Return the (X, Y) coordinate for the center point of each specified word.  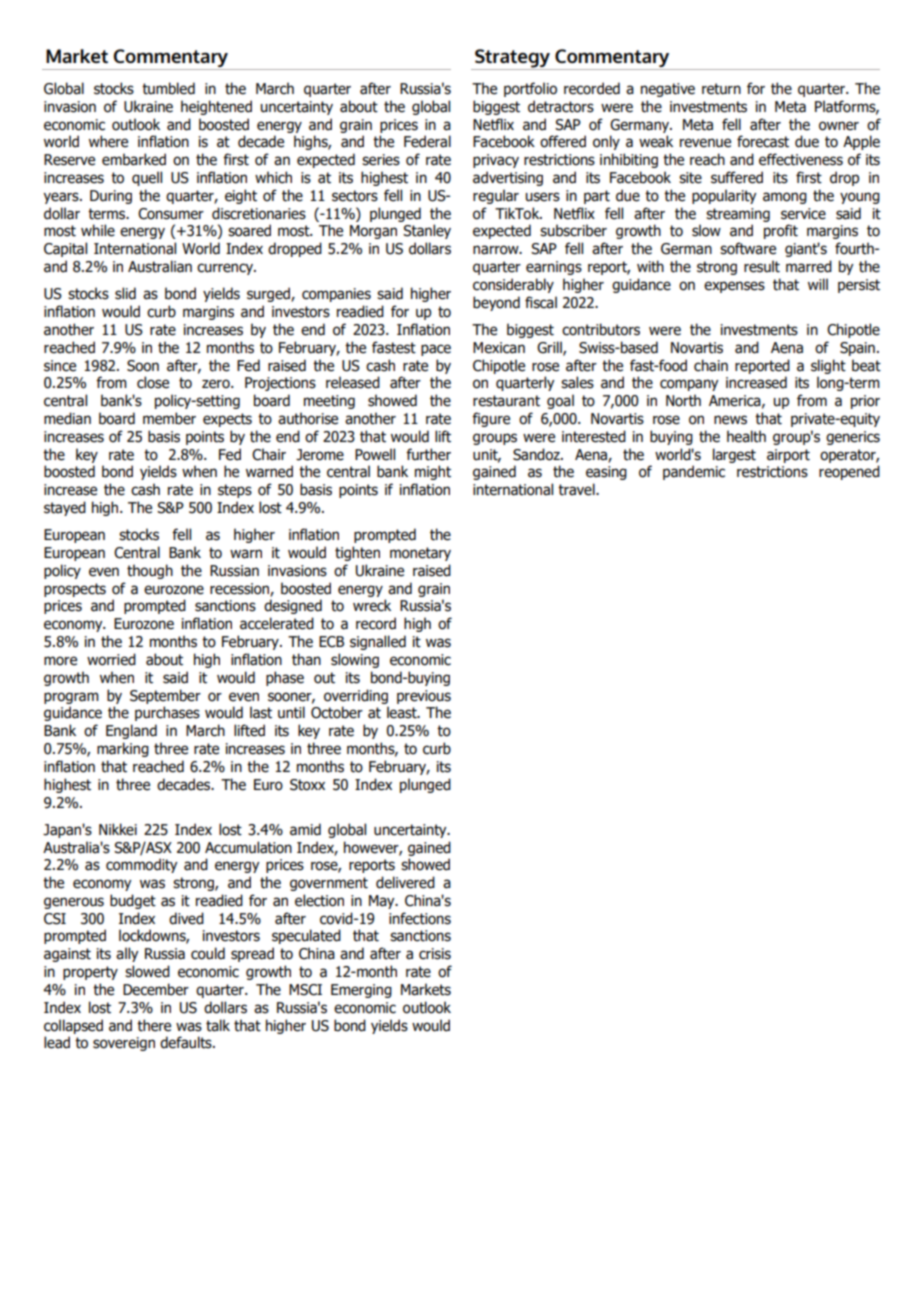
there (154, 1025)
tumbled (168, 88)
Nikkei (118, 829)
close (153, 382)
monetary (420, 554)
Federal (427, 141)
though (150, 571)
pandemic (694, 472)
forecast (763, 141)
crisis (435, 954)
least (403, 712)
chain (711, 365)
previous (424, 697)
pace (436, 350)
